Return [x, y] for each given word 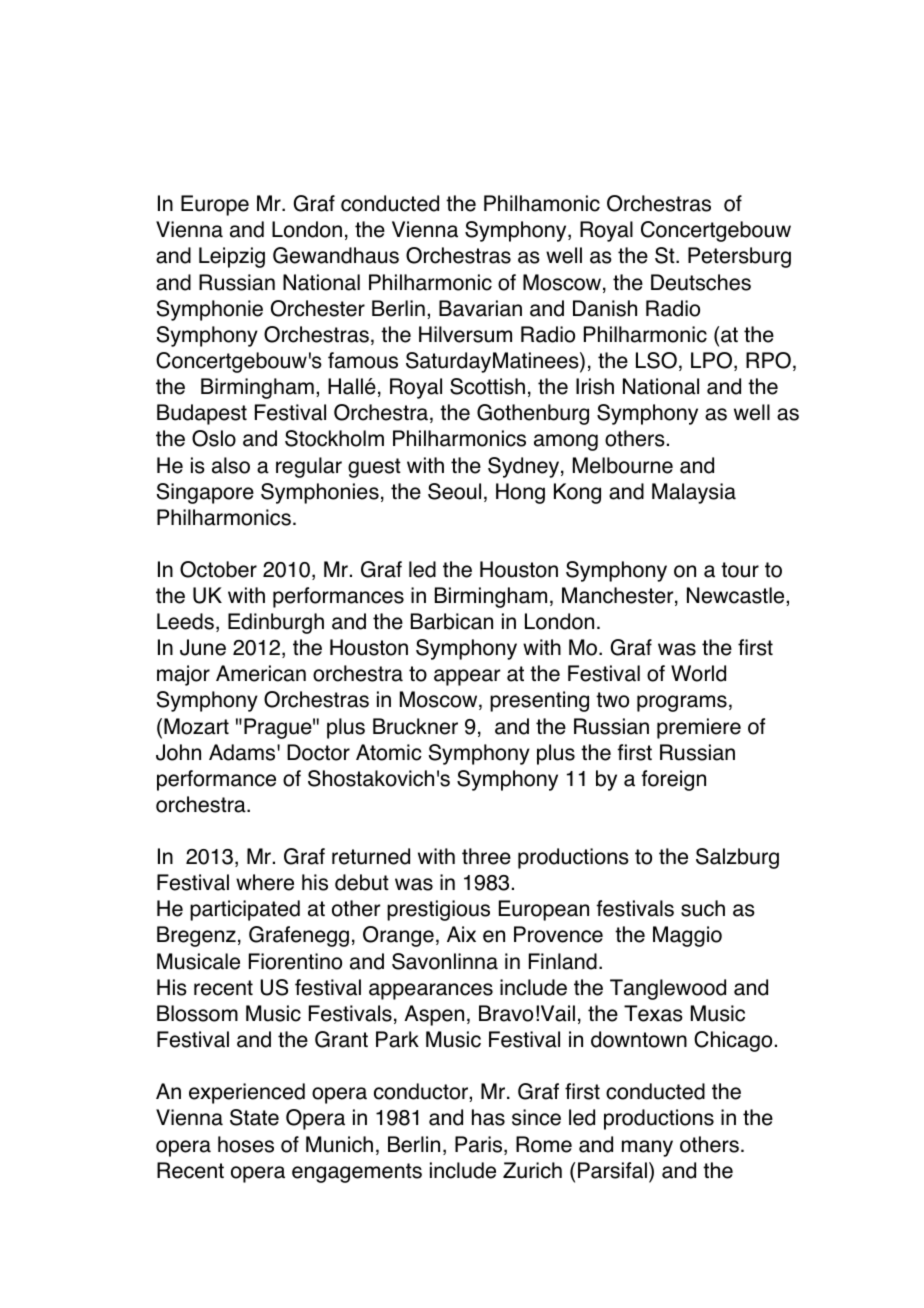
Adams [243, 752]
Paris [480, 1145]
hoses [246, 1144]
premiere [699, 728]
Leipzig [232, 257]
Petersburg [739, 257]
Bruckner [415, 726]
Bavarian [480, 308]
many [647, 1148]
